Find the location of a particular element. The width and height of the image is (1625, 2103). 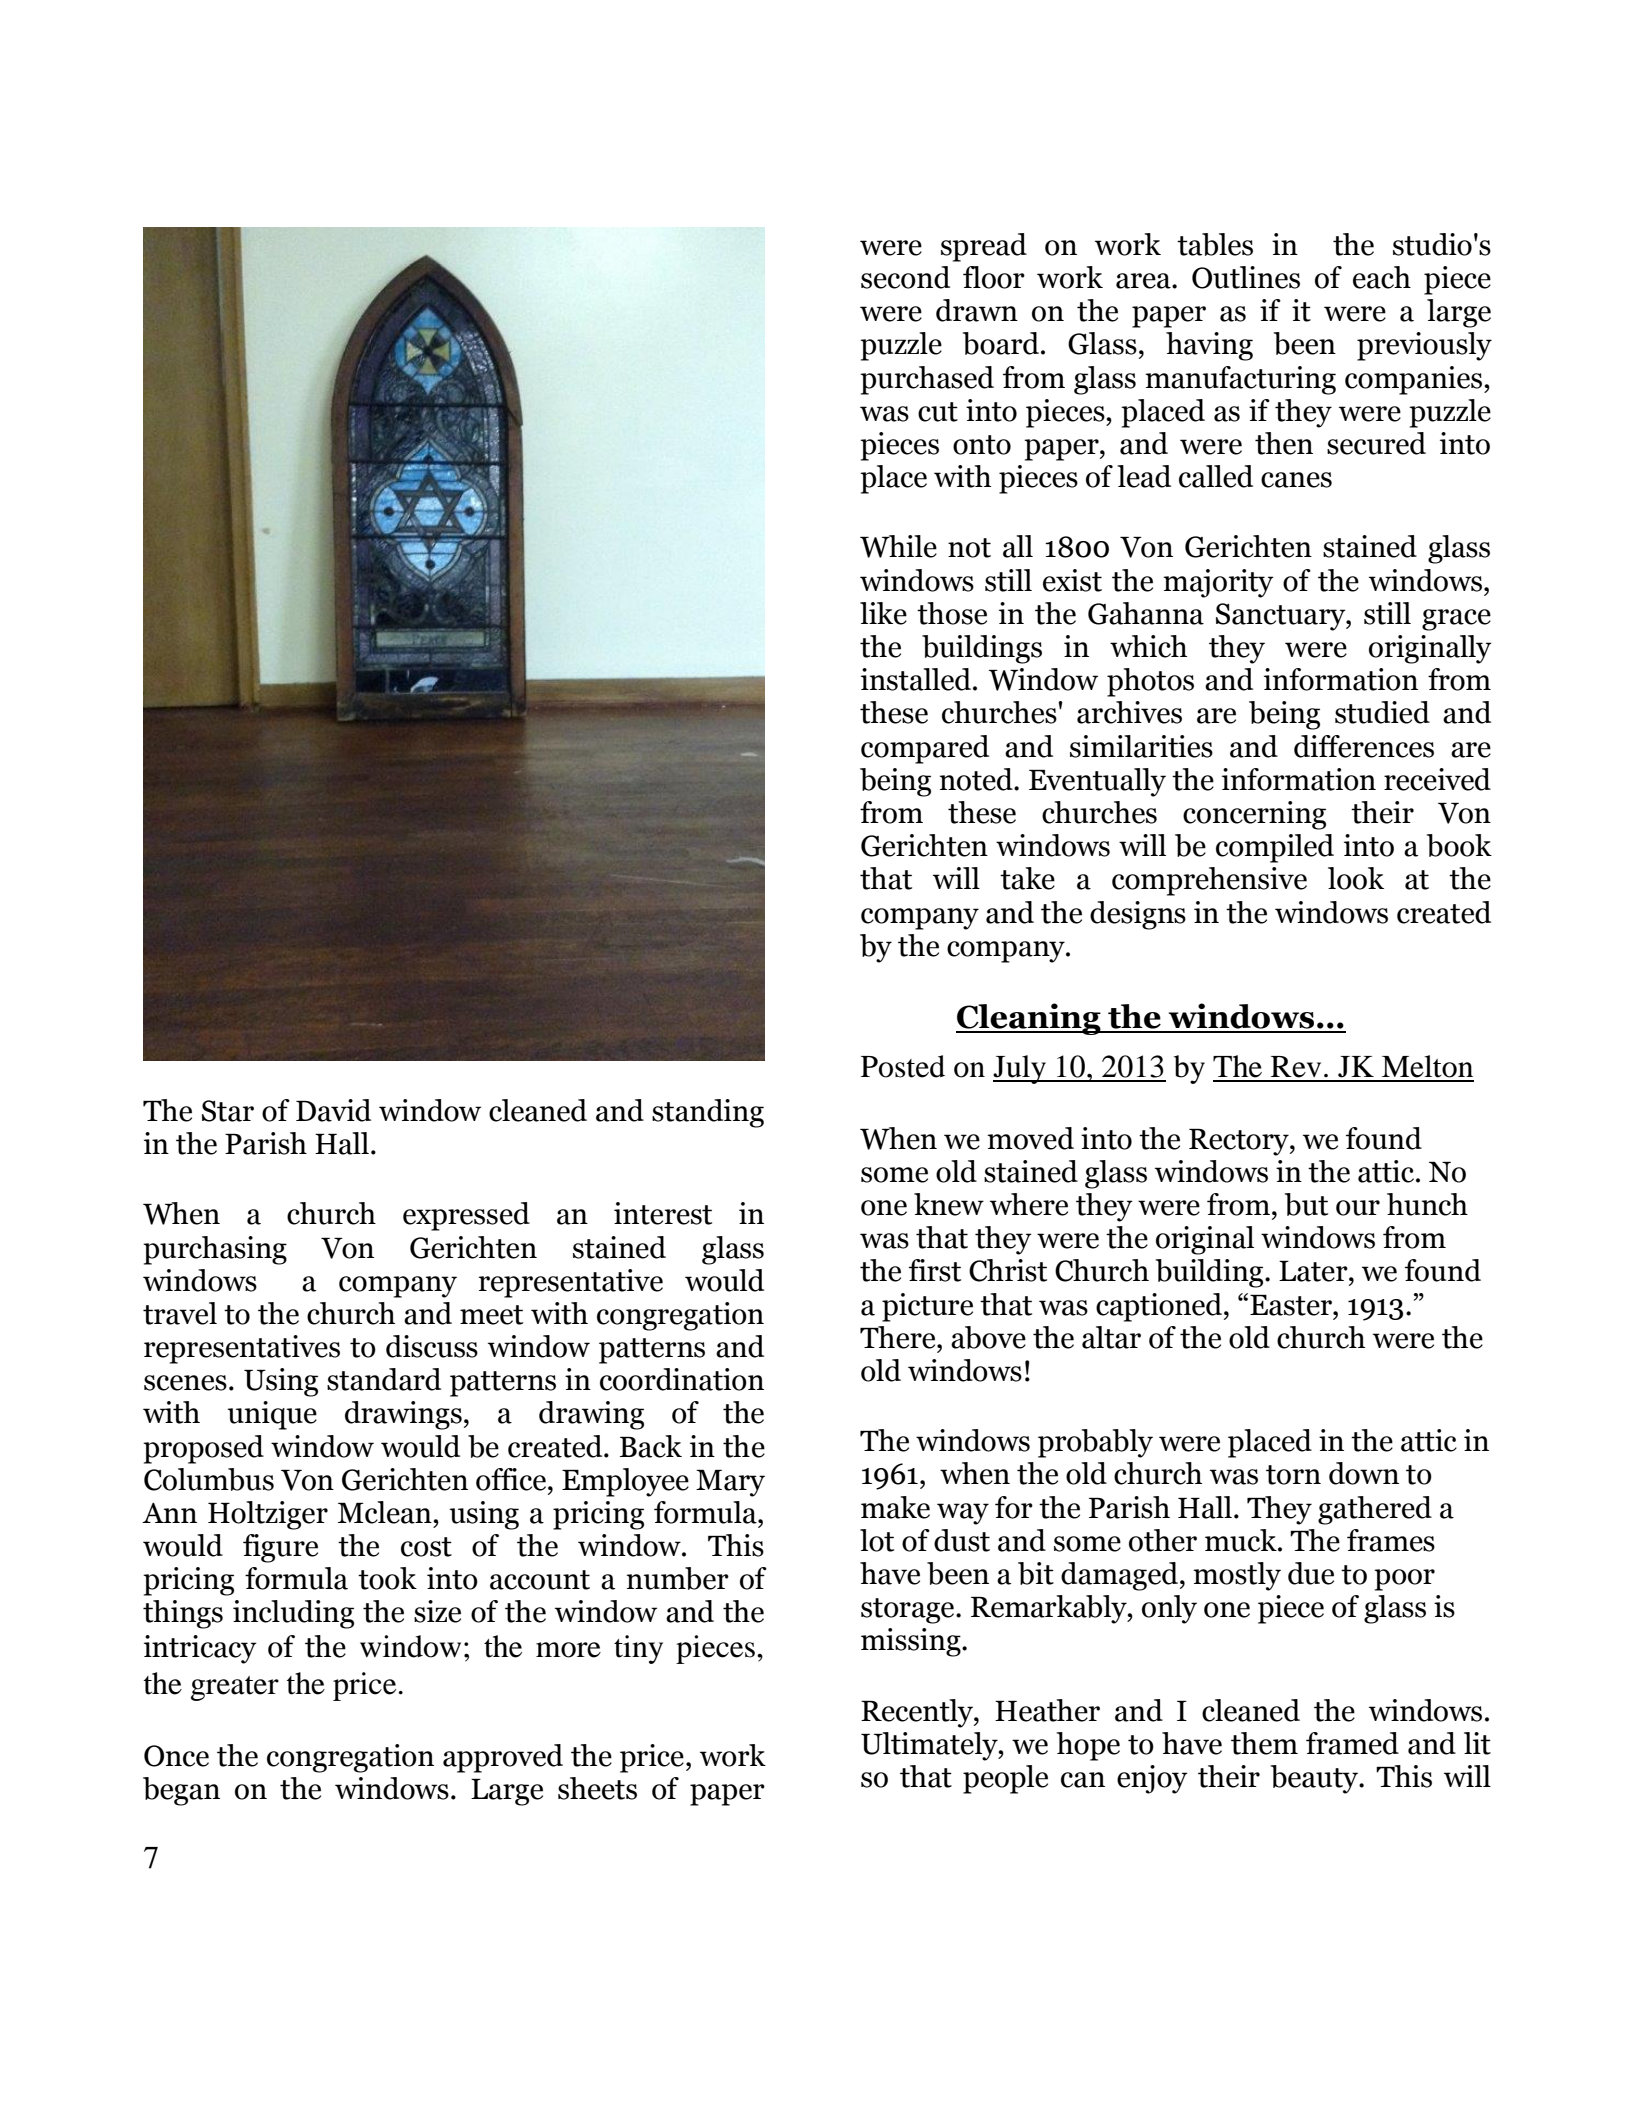

look is located at coordinates (1356, 878).
